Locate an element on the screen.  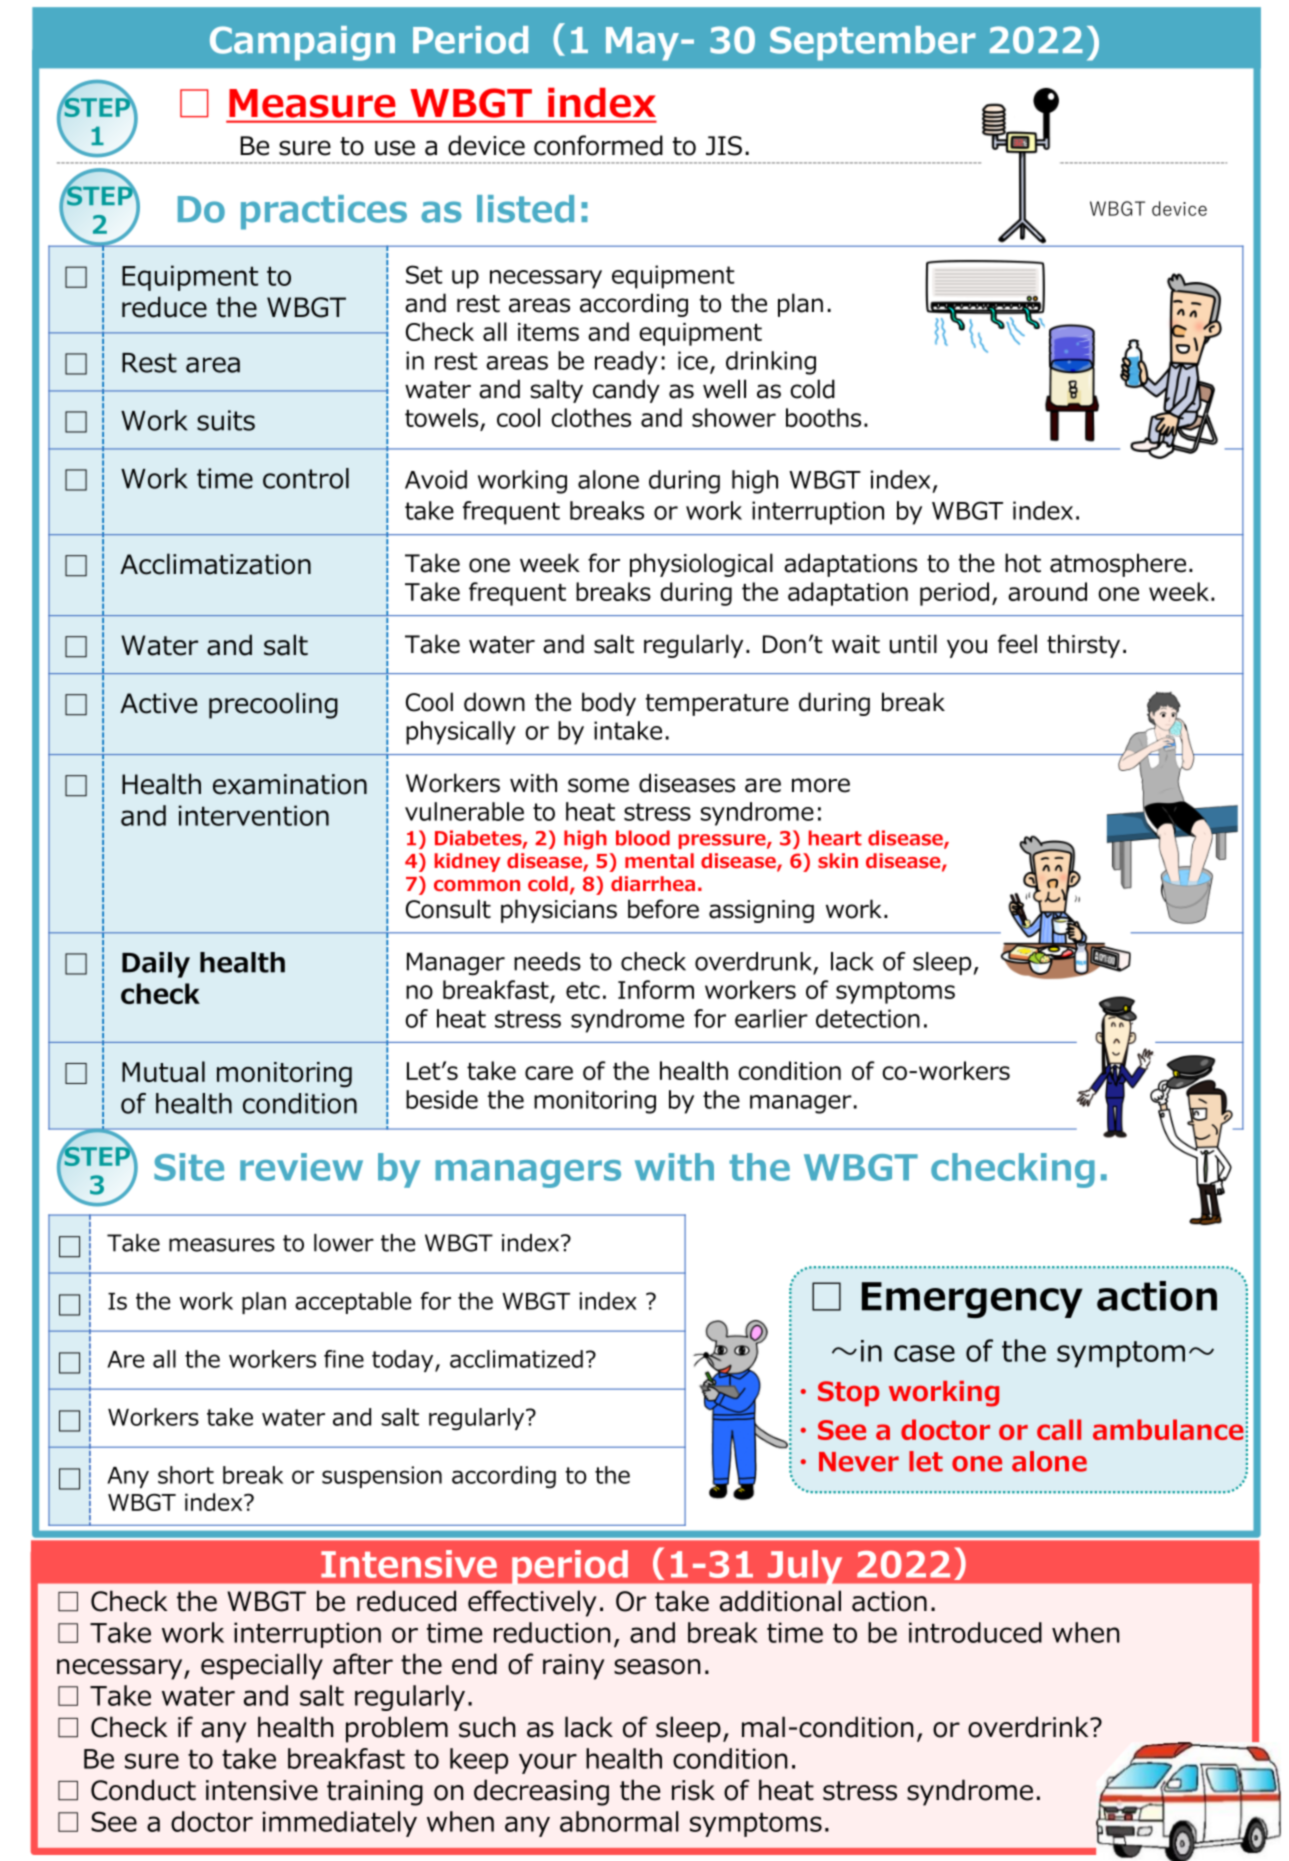
short is located at coordinates (186, 1475).
